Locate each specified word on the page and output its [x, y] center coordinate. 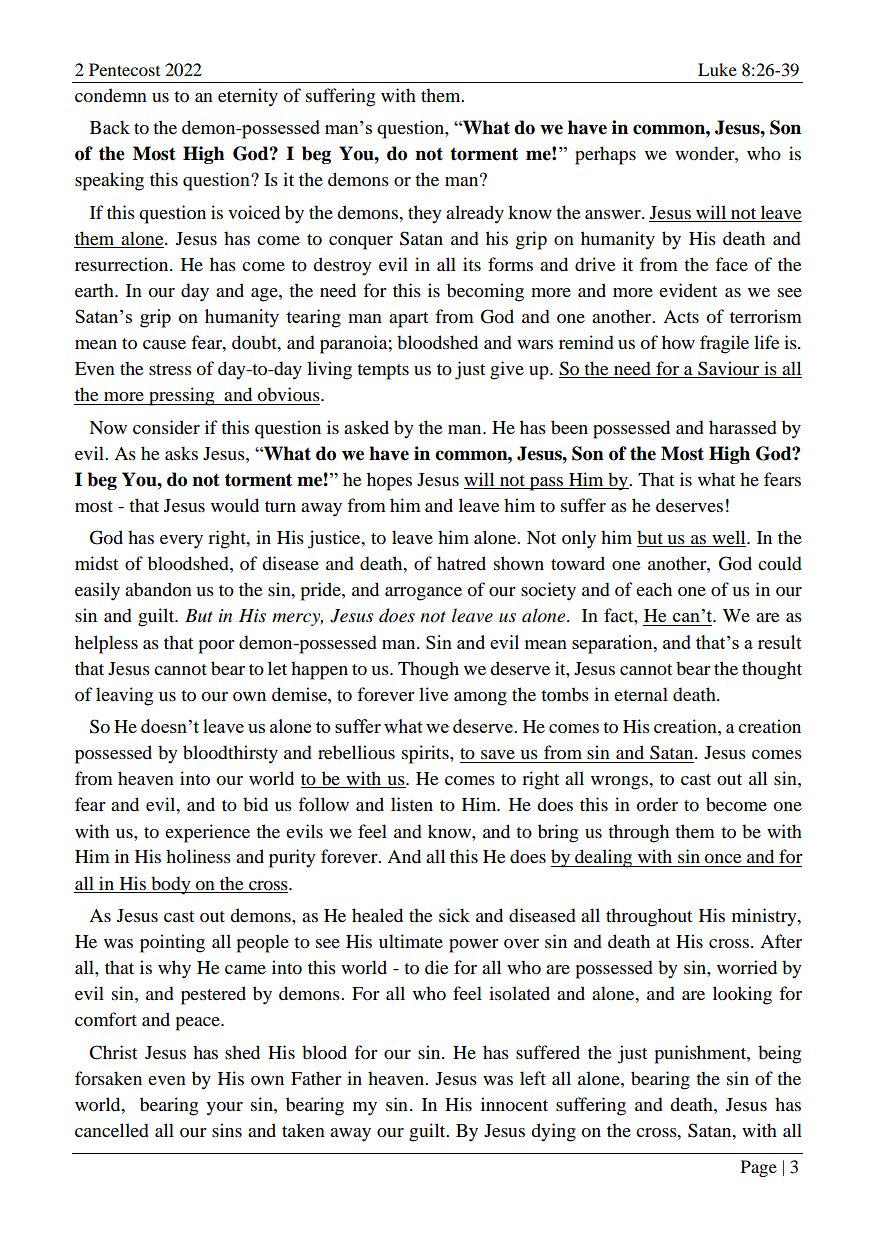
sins [227, 1130]
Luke [717, 69]
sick [454, 915]
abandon [158, 589]
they [425, 214]
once [723, 858]
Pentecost [124, 69]
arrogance [423, 594]
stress [170, 369]
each [654, 589]
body [171, 885]
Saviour [729, 369]
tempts [383, 372]
